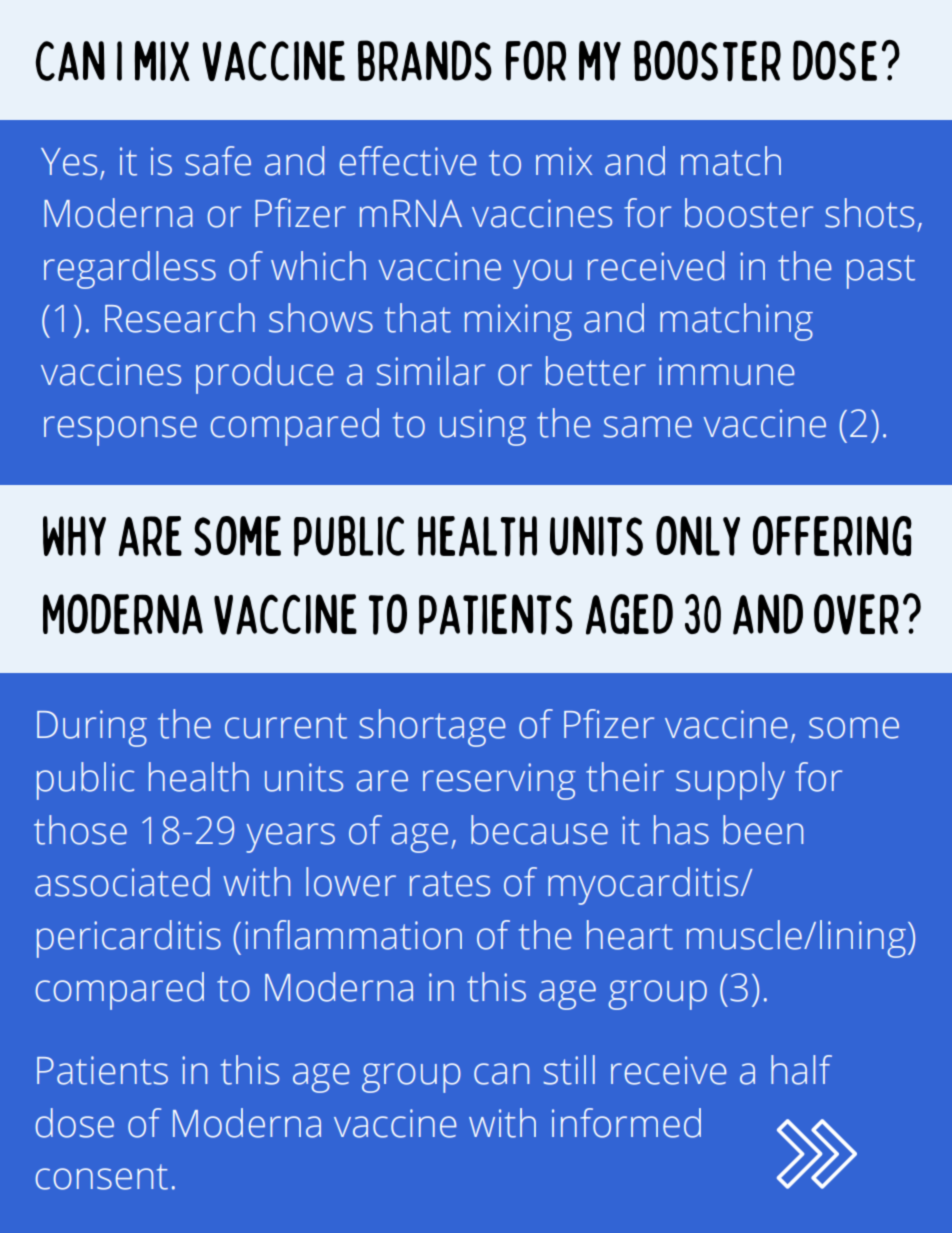 The image size is (952, 1233). What do you see at coordinates (629, 614) in the screenshot?
I see `aged` at bounding box center [629, 614].
